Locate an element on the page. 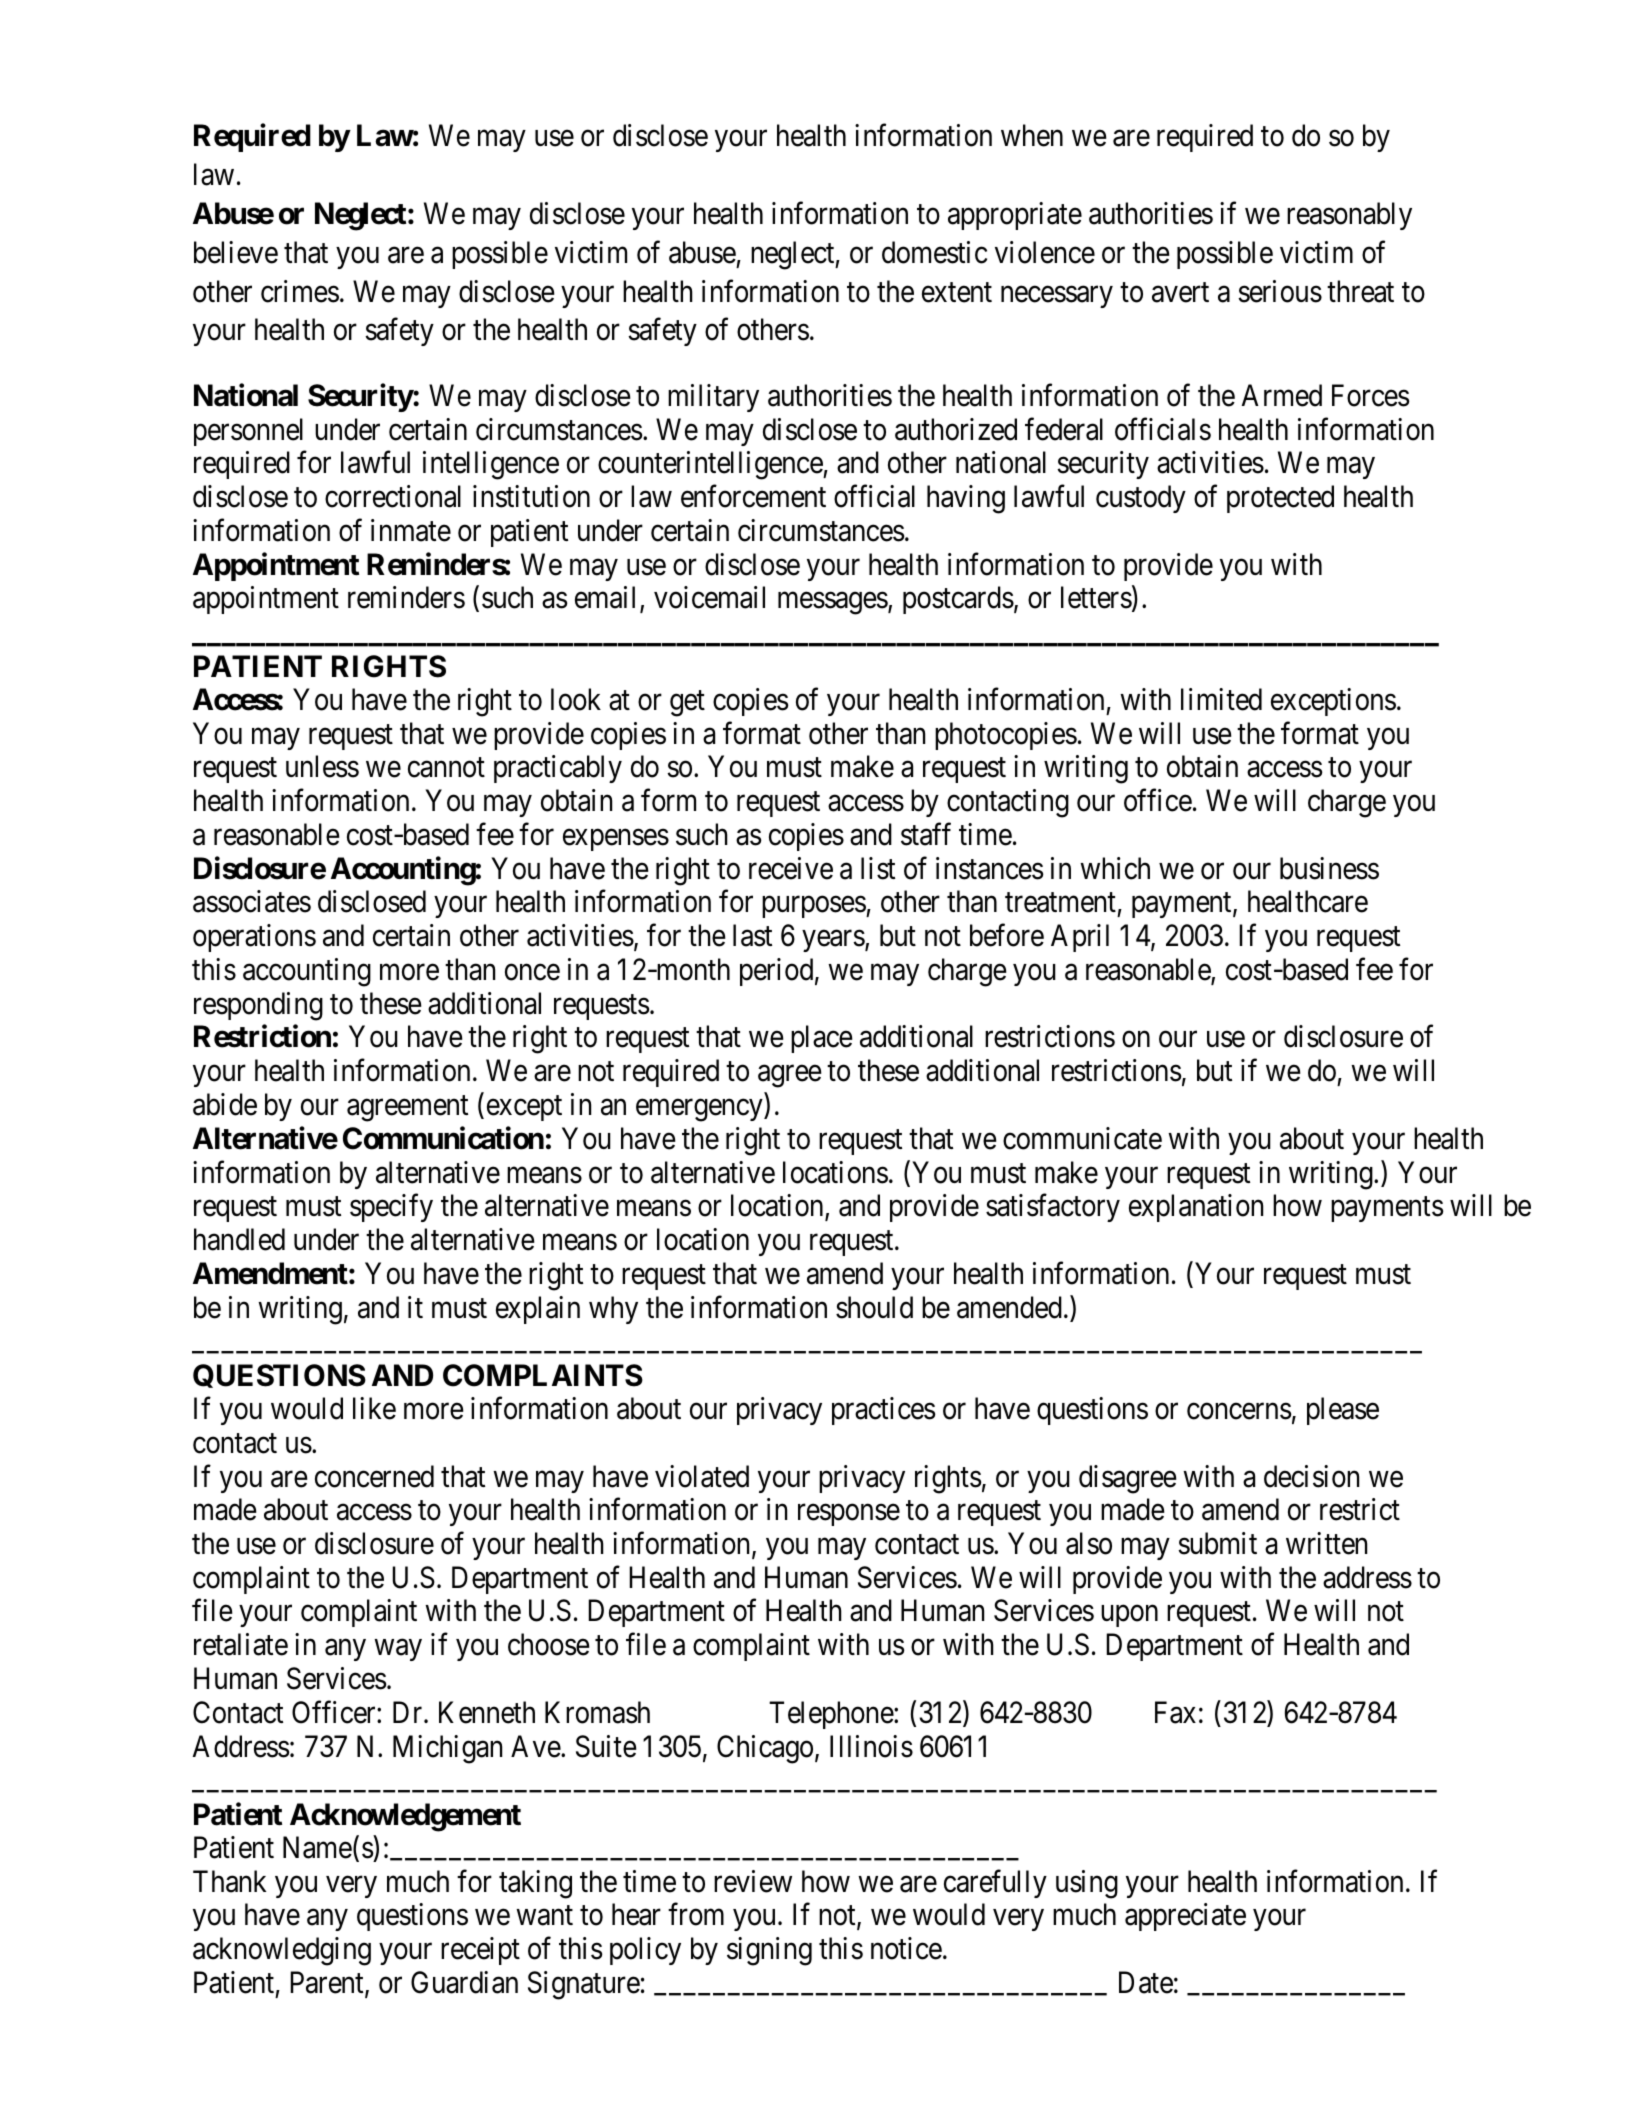 The width and height of the document is (1633, 2114). domestic is located at coordinates (934, 252).
